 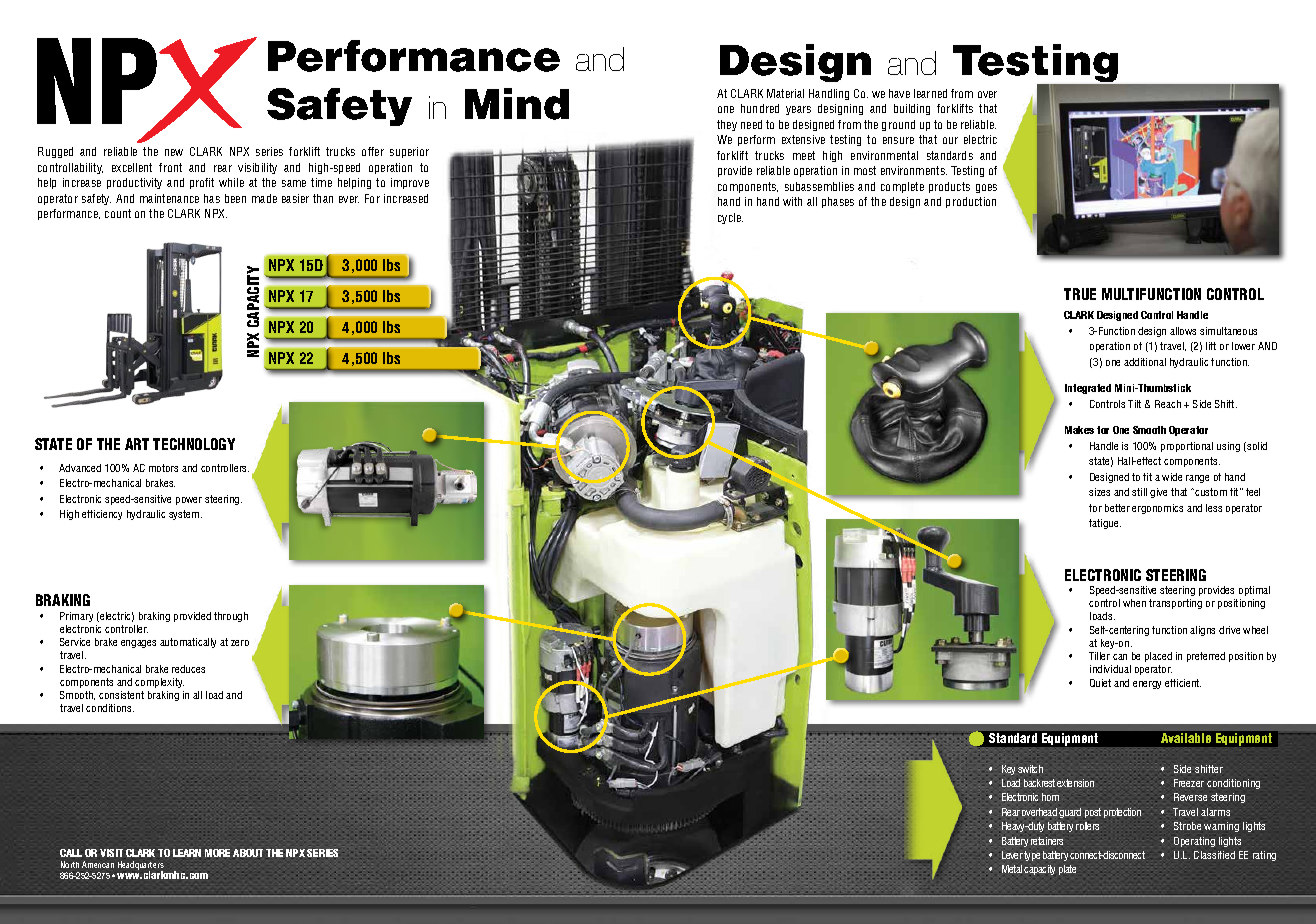 What do you see at coordinates (1110, 669) in the screenshot?
I see `individual` at bounding box center [1110, 669].
